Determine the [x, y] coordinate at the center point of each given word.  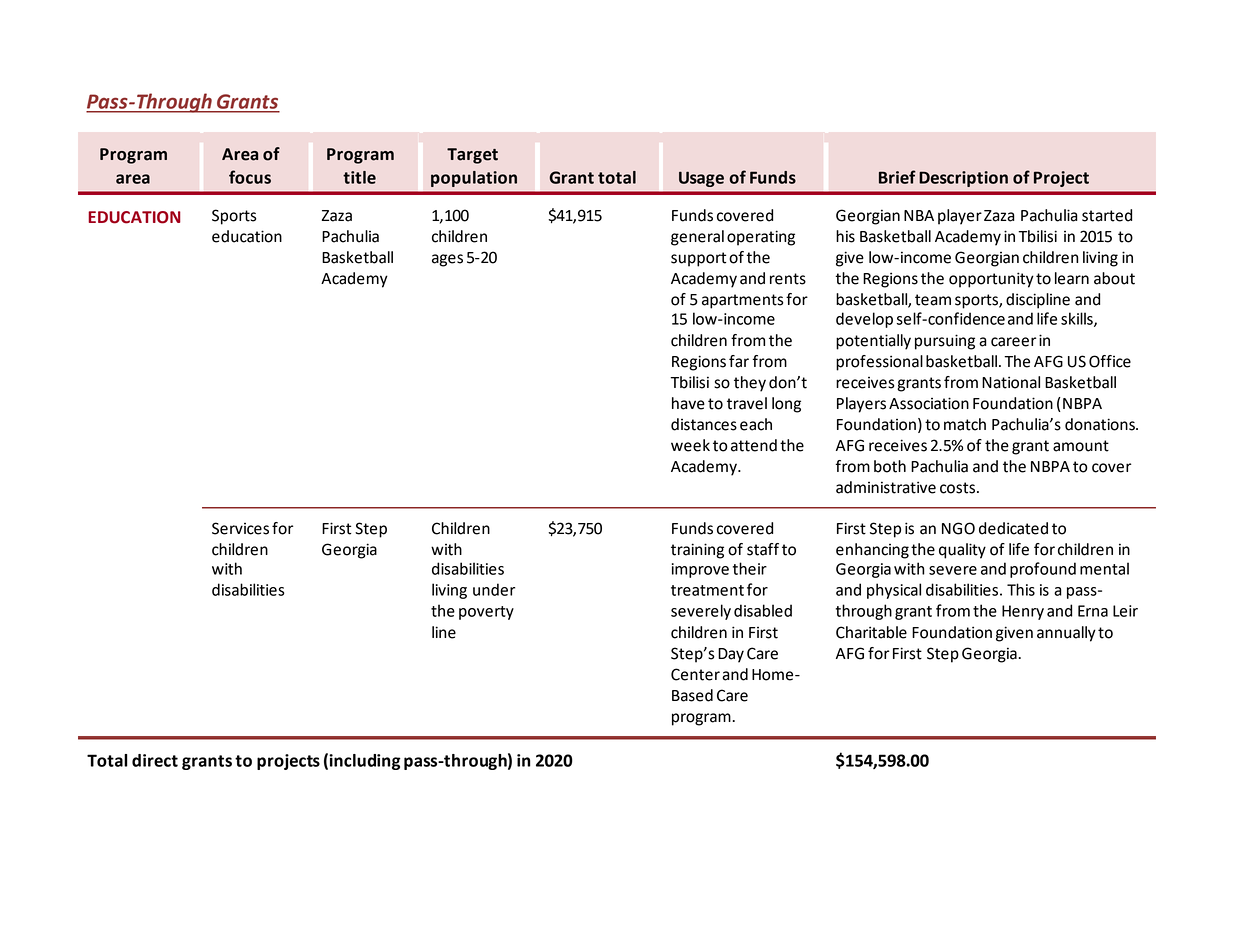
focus [250, 177]
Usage [701, 179]
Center [695, 674]
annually [1066, 634]
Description [963, 179]
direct [155, 760]
